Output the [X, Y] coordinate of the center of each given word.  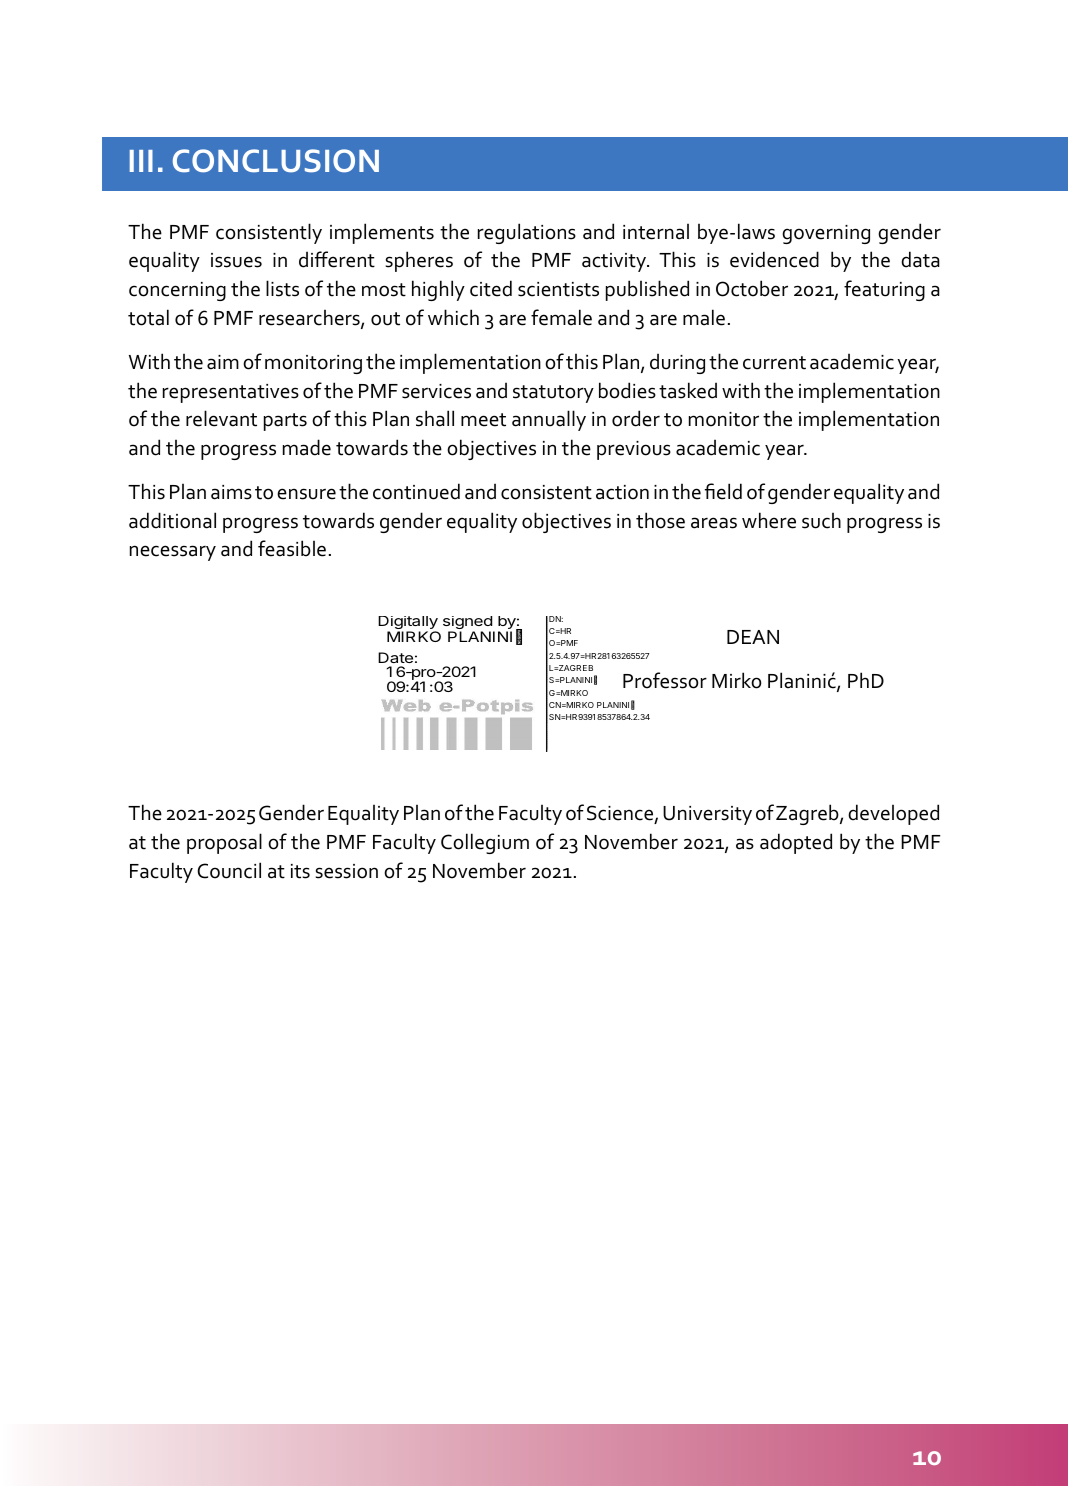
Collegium [485, 843]
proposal [224, 843]
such [821, 521]
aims [231, 492]
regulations [527, 233]
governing [826, 234]
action [622, 492]
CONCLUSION [276, 161]
